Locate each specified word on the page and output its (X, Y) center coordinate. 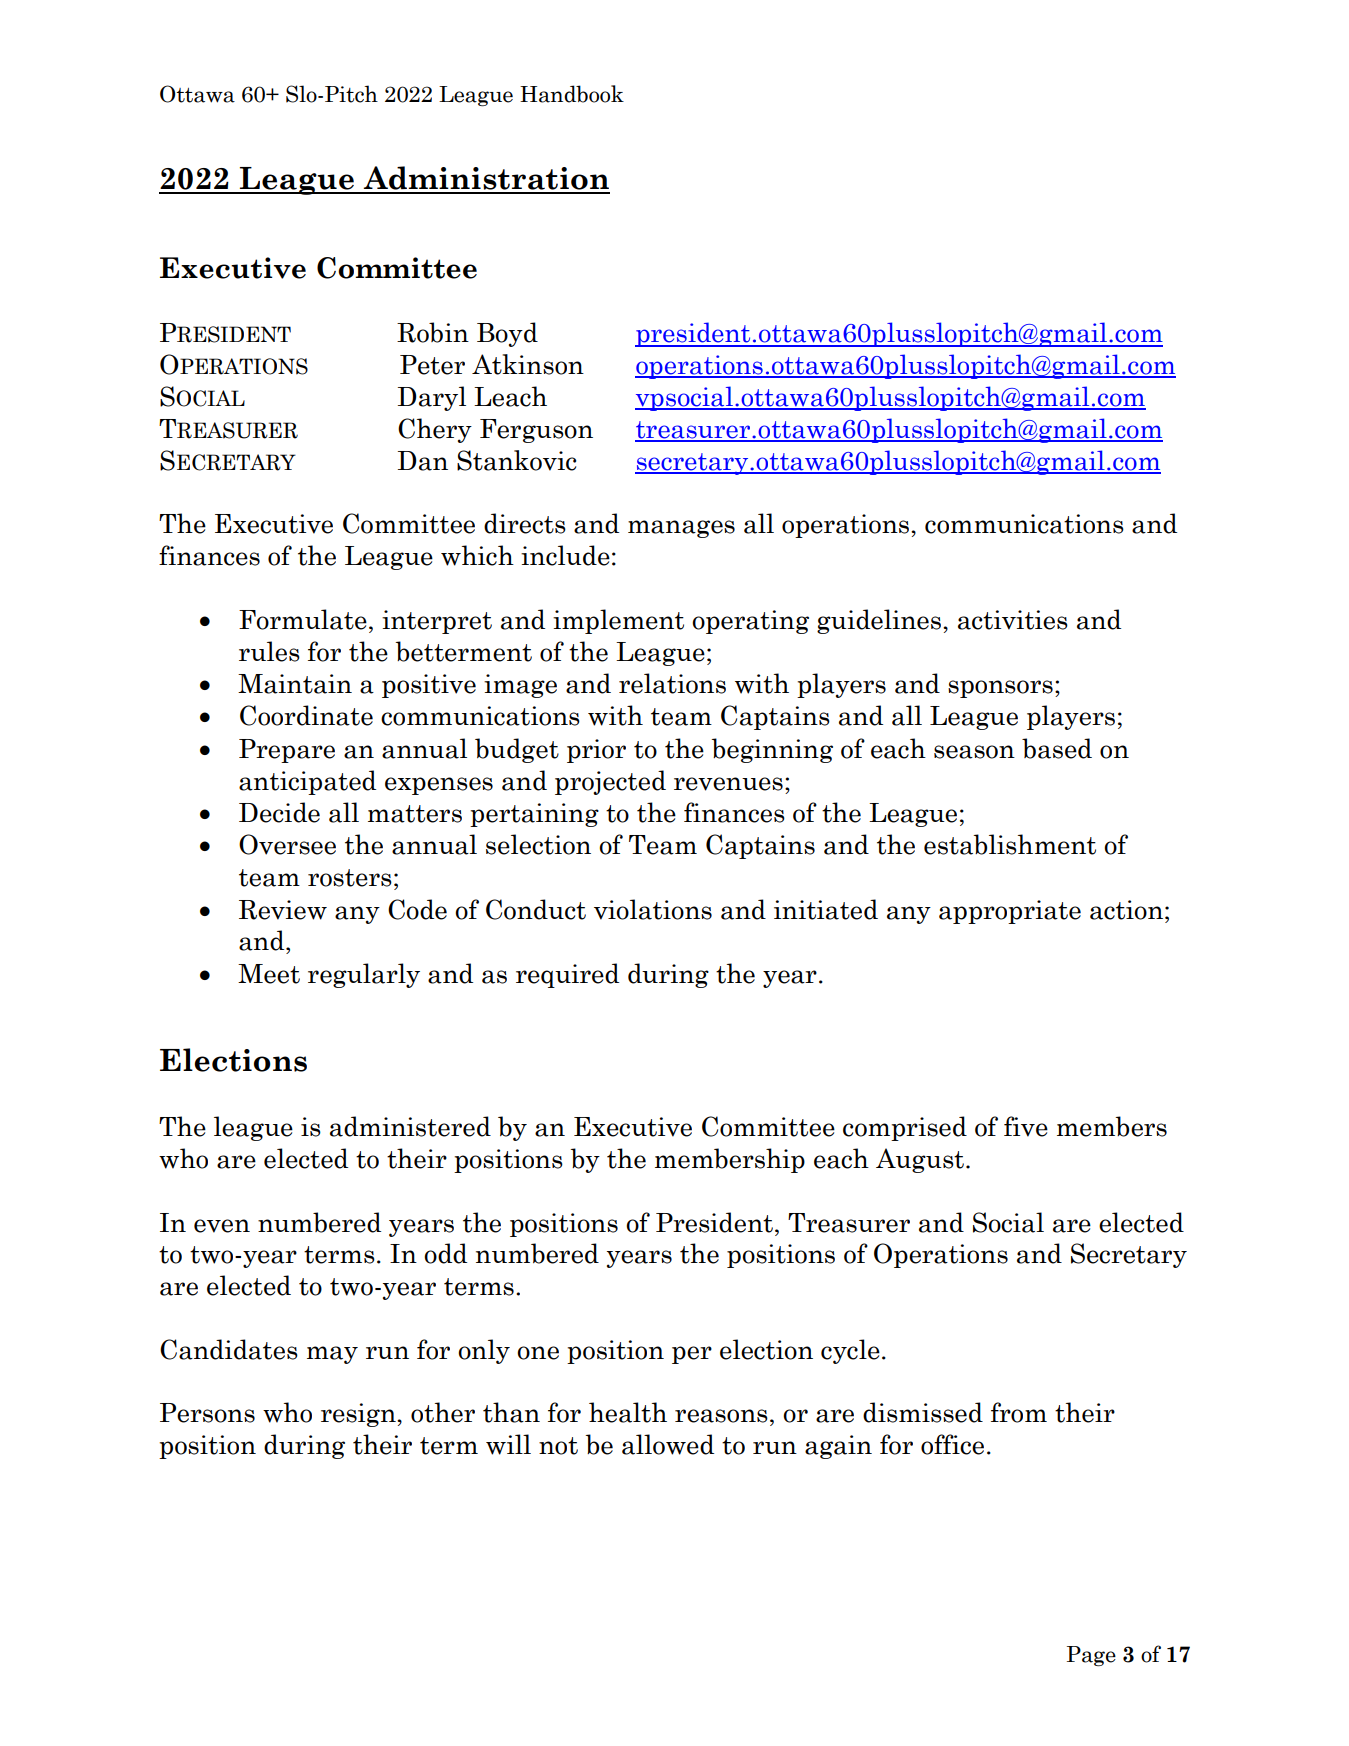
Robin (433, 332)
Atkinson (528, 364)
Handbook (572, 94)
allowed (668, 1444)
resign (359, 1415)
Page (1091, 1656)
